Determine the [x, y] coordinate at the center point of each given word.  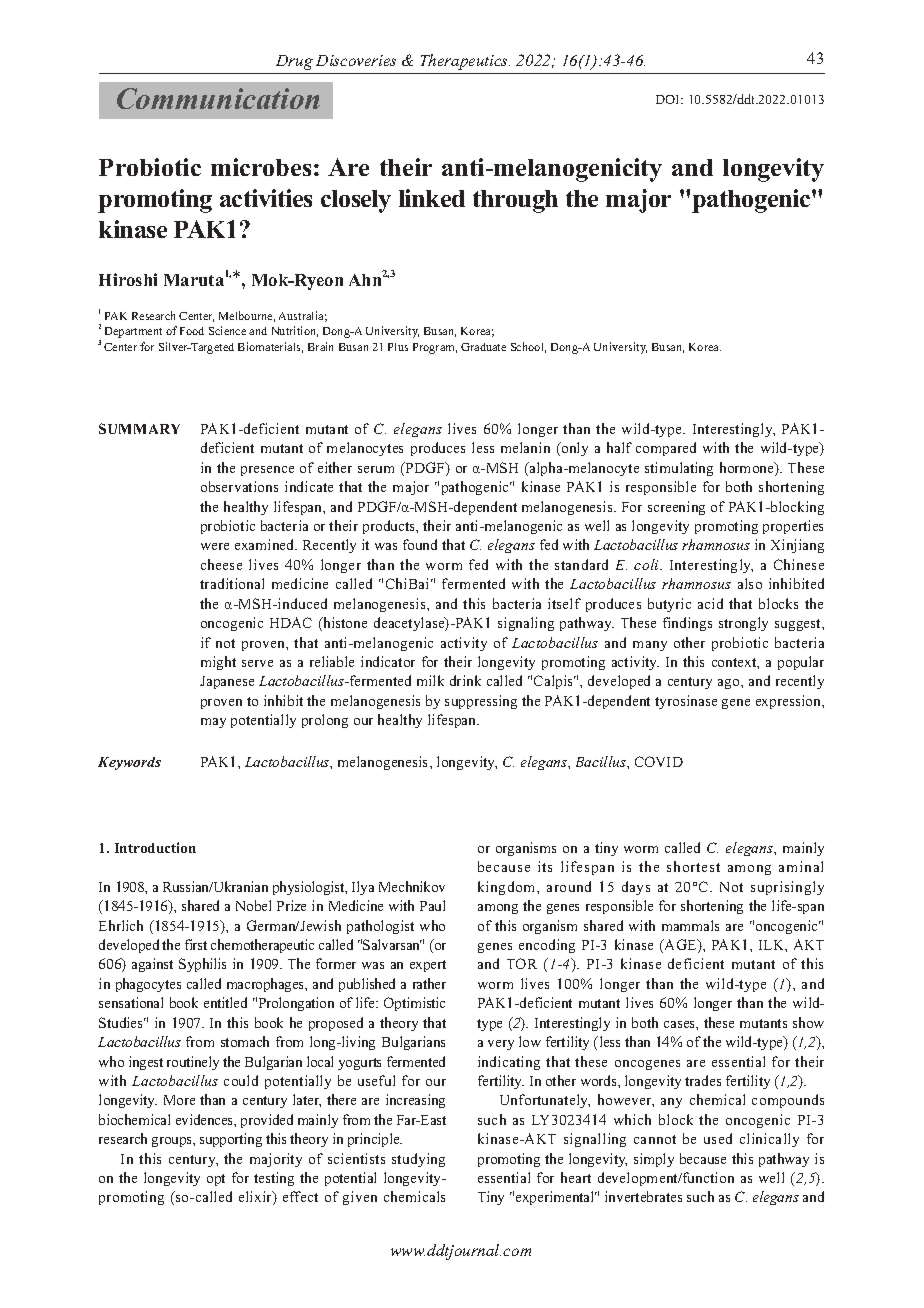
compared [666, 449]
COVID [659, 761]
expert [428, 966]
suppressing [481, 702]
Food [192, 331]
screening [676, 508]
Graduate [483, 347]
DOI [669, 99]
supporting [231, 1140]
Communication [218, 98]
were [215, 546]
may [213, 723]
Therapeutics [465, 62]
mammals [690, 925]
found [420, 544]
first [196, 944]
